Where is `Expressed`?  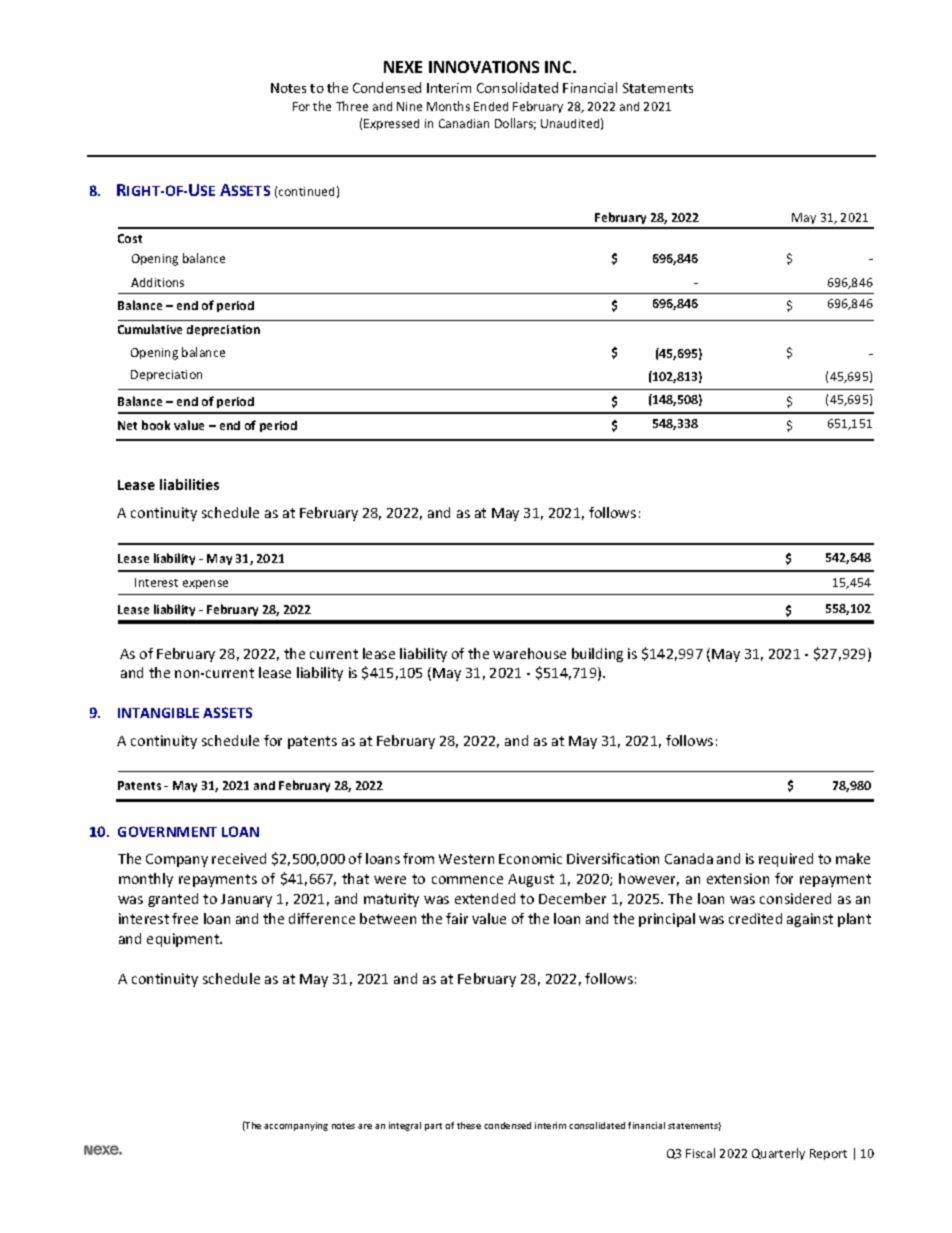 Expressed is located at coordinates (391, 124).
